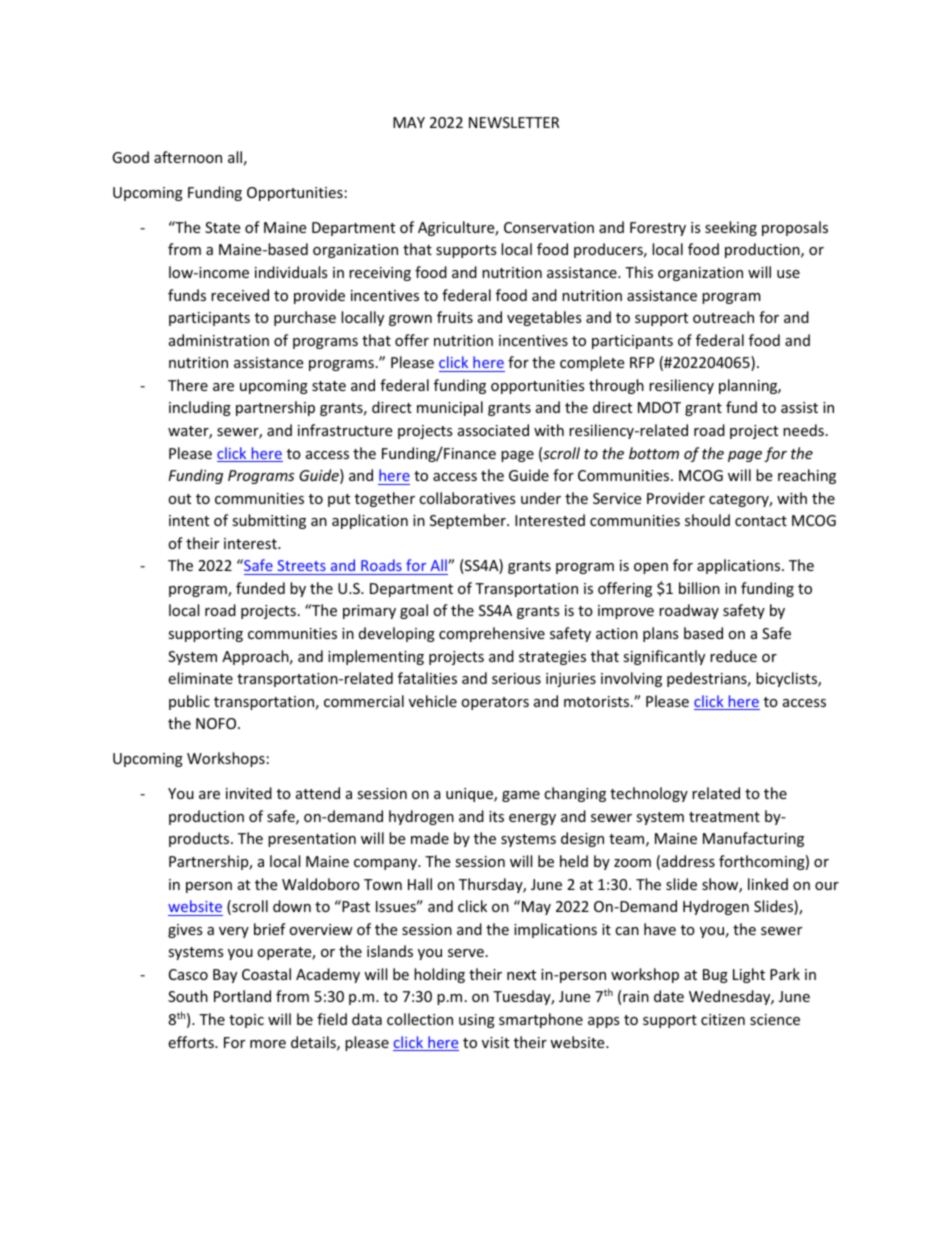  I want to click on administration, so click(219, 340).
